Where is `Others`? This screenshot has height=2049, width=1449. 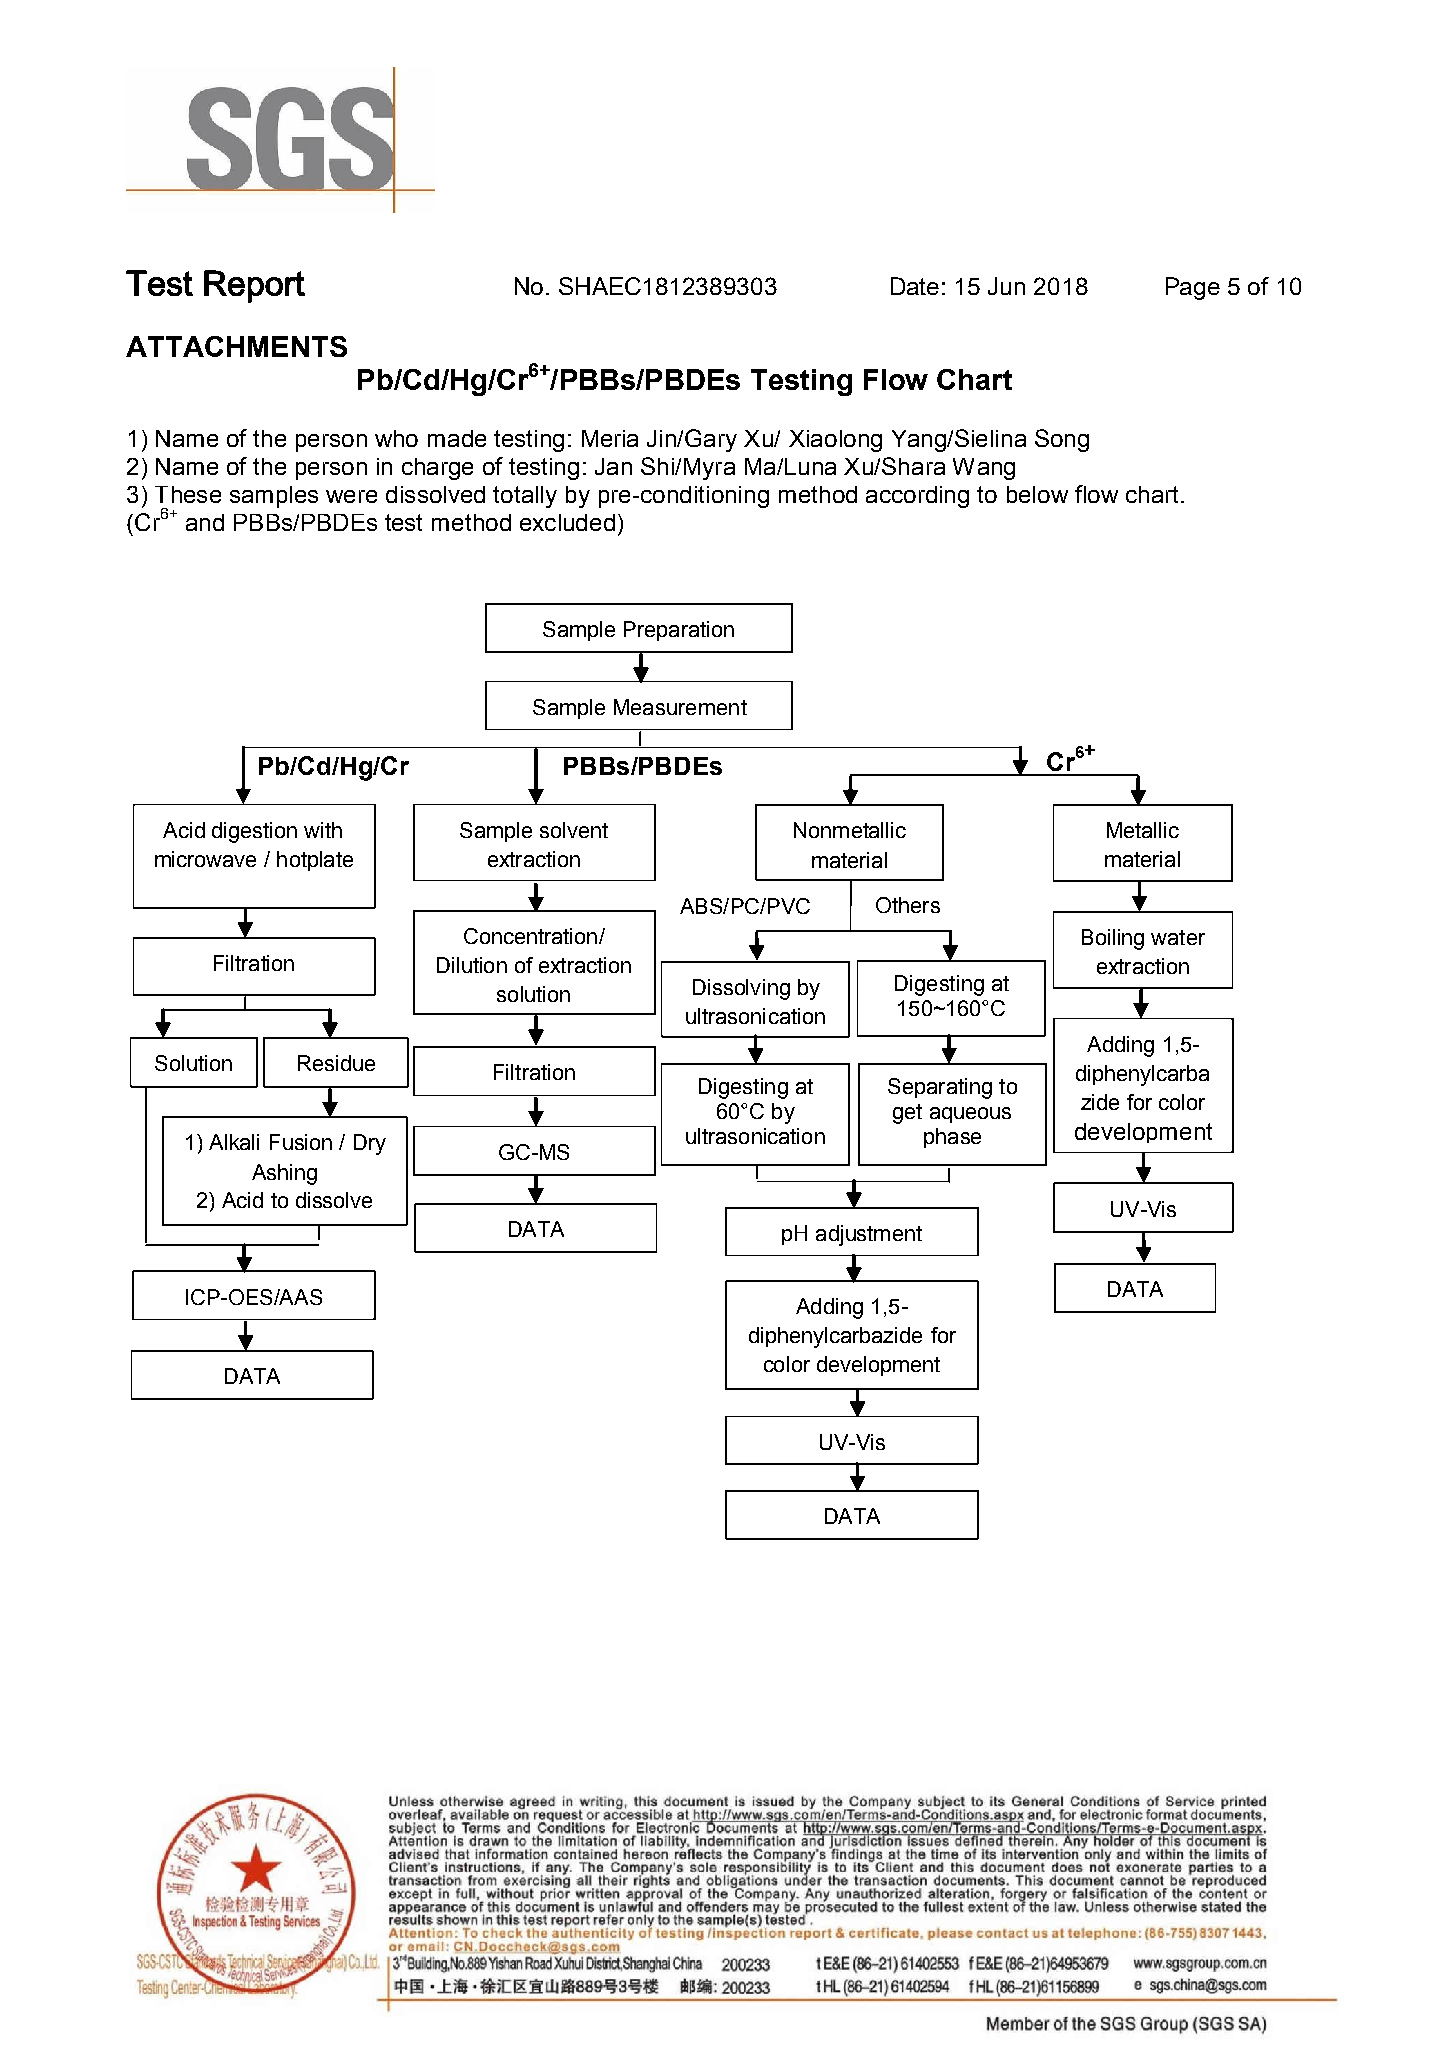
Others is located at coordinates (908, 905).
